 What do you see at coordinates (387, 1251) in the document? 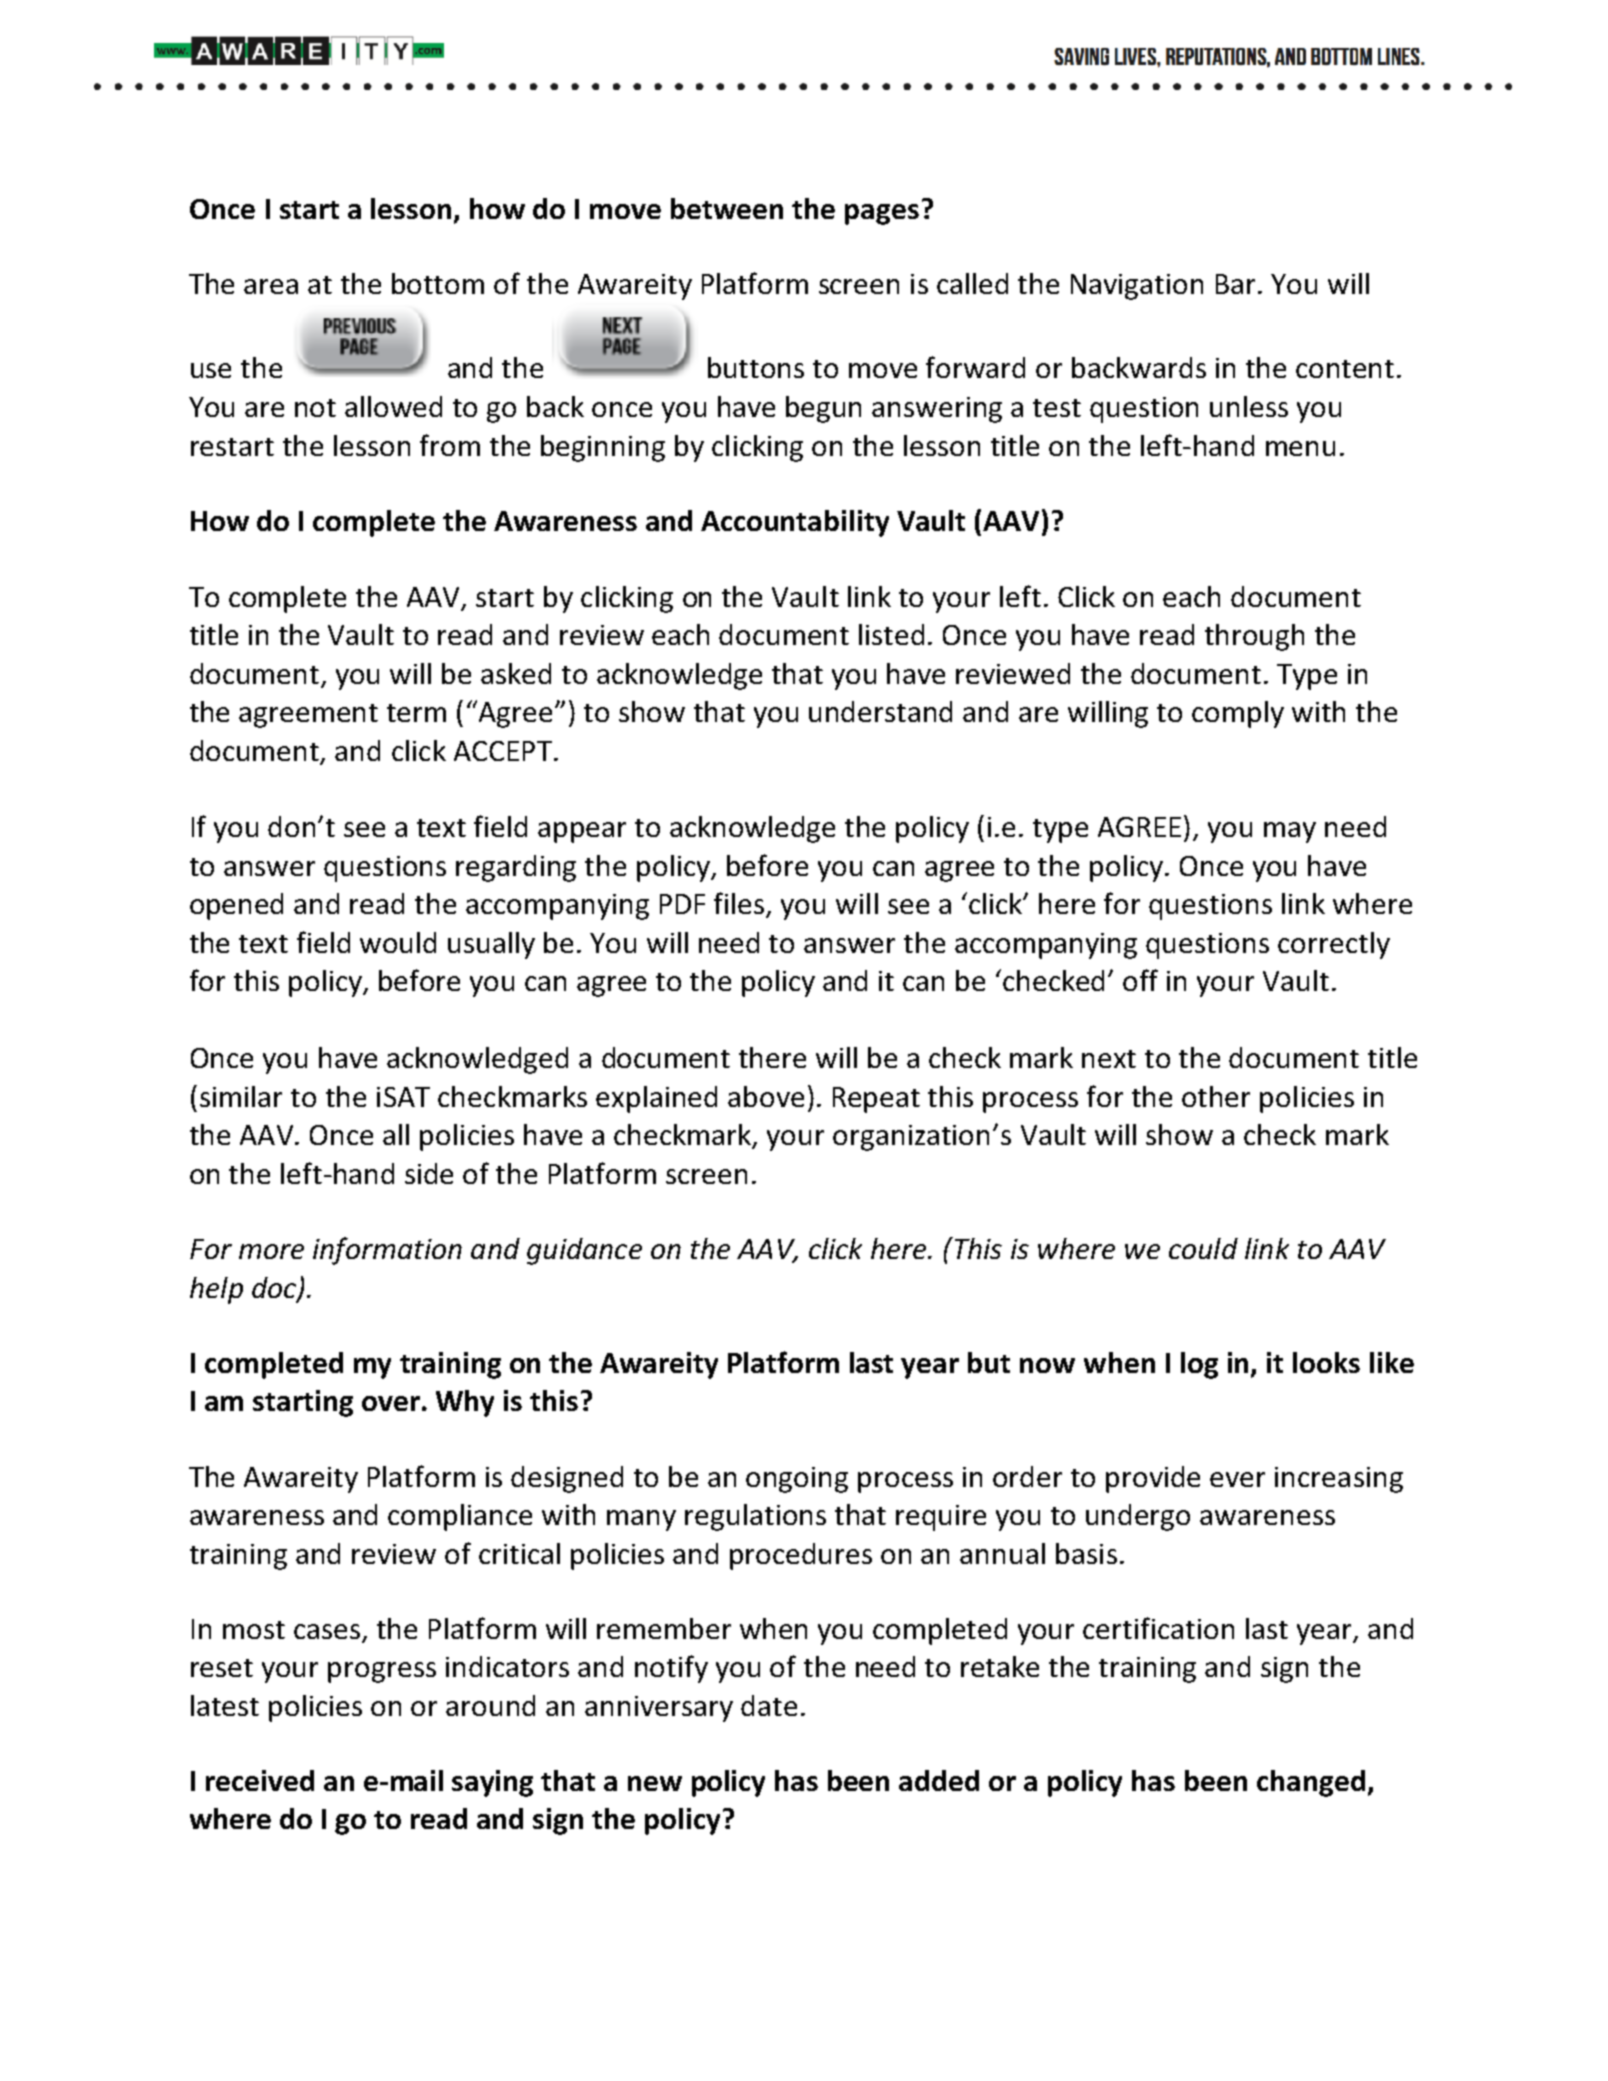
I see `information` at bounding box center [387, 1251].
